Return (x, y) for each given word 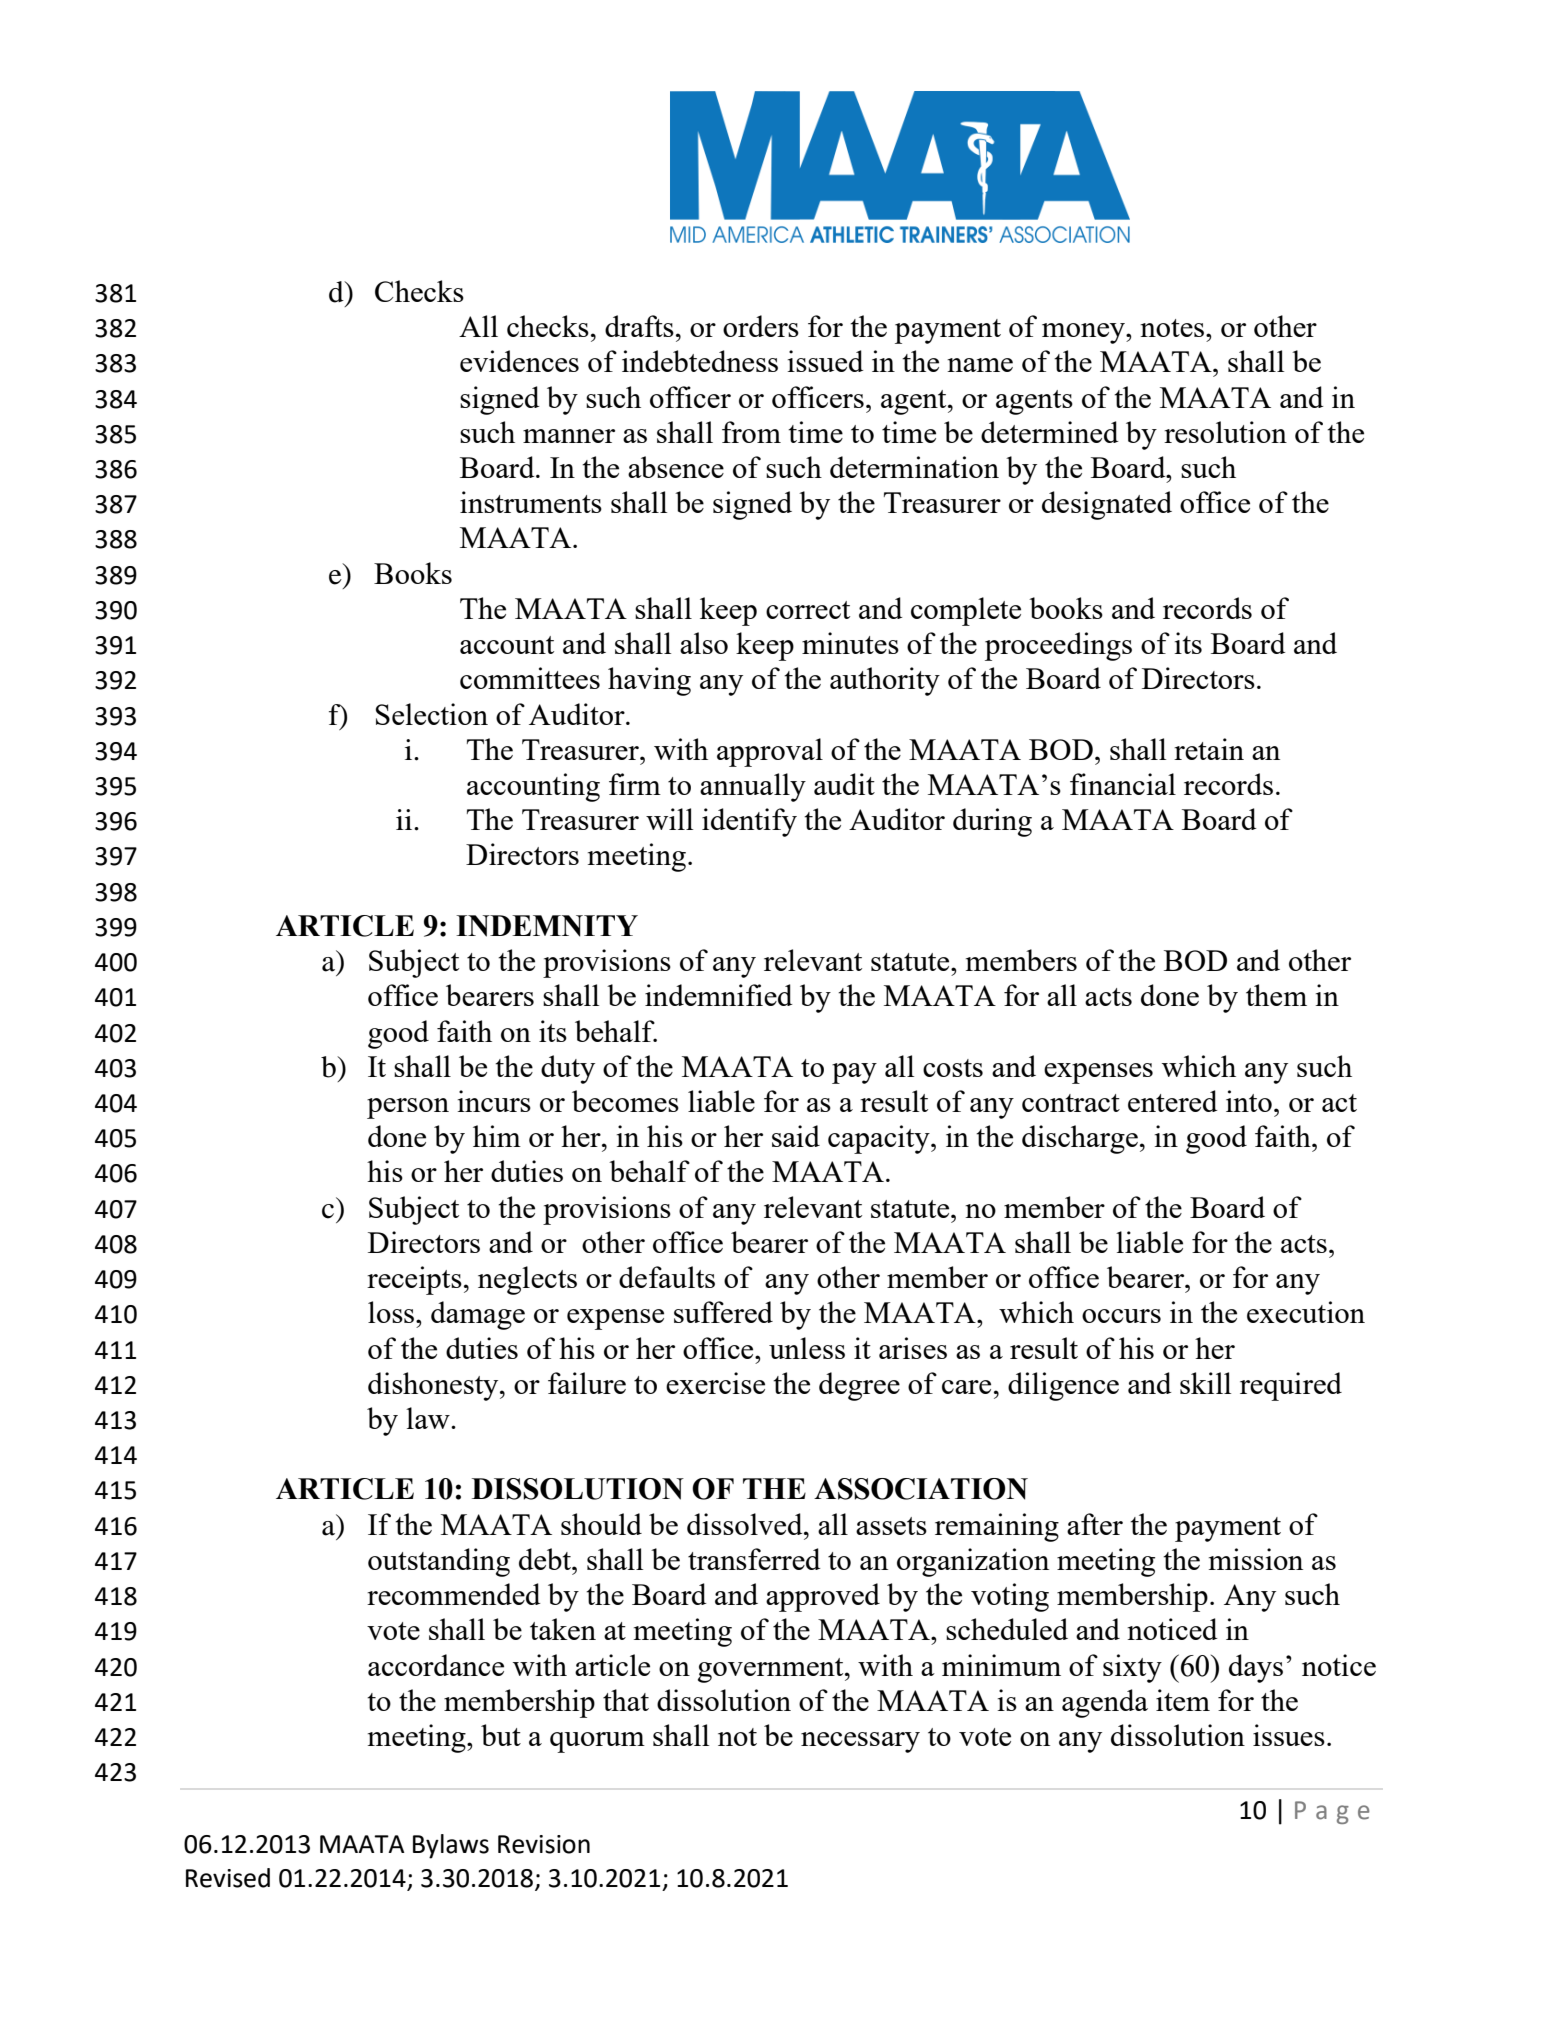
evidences (519, 361)
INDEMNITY (547, 926)
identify (749, 822)
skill (1205, 1383)
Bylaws (451, 1846)
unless (807, 1348)
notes (1173, 328)
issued (825, 361)
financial (1123, 784)
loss (392, 1312)
